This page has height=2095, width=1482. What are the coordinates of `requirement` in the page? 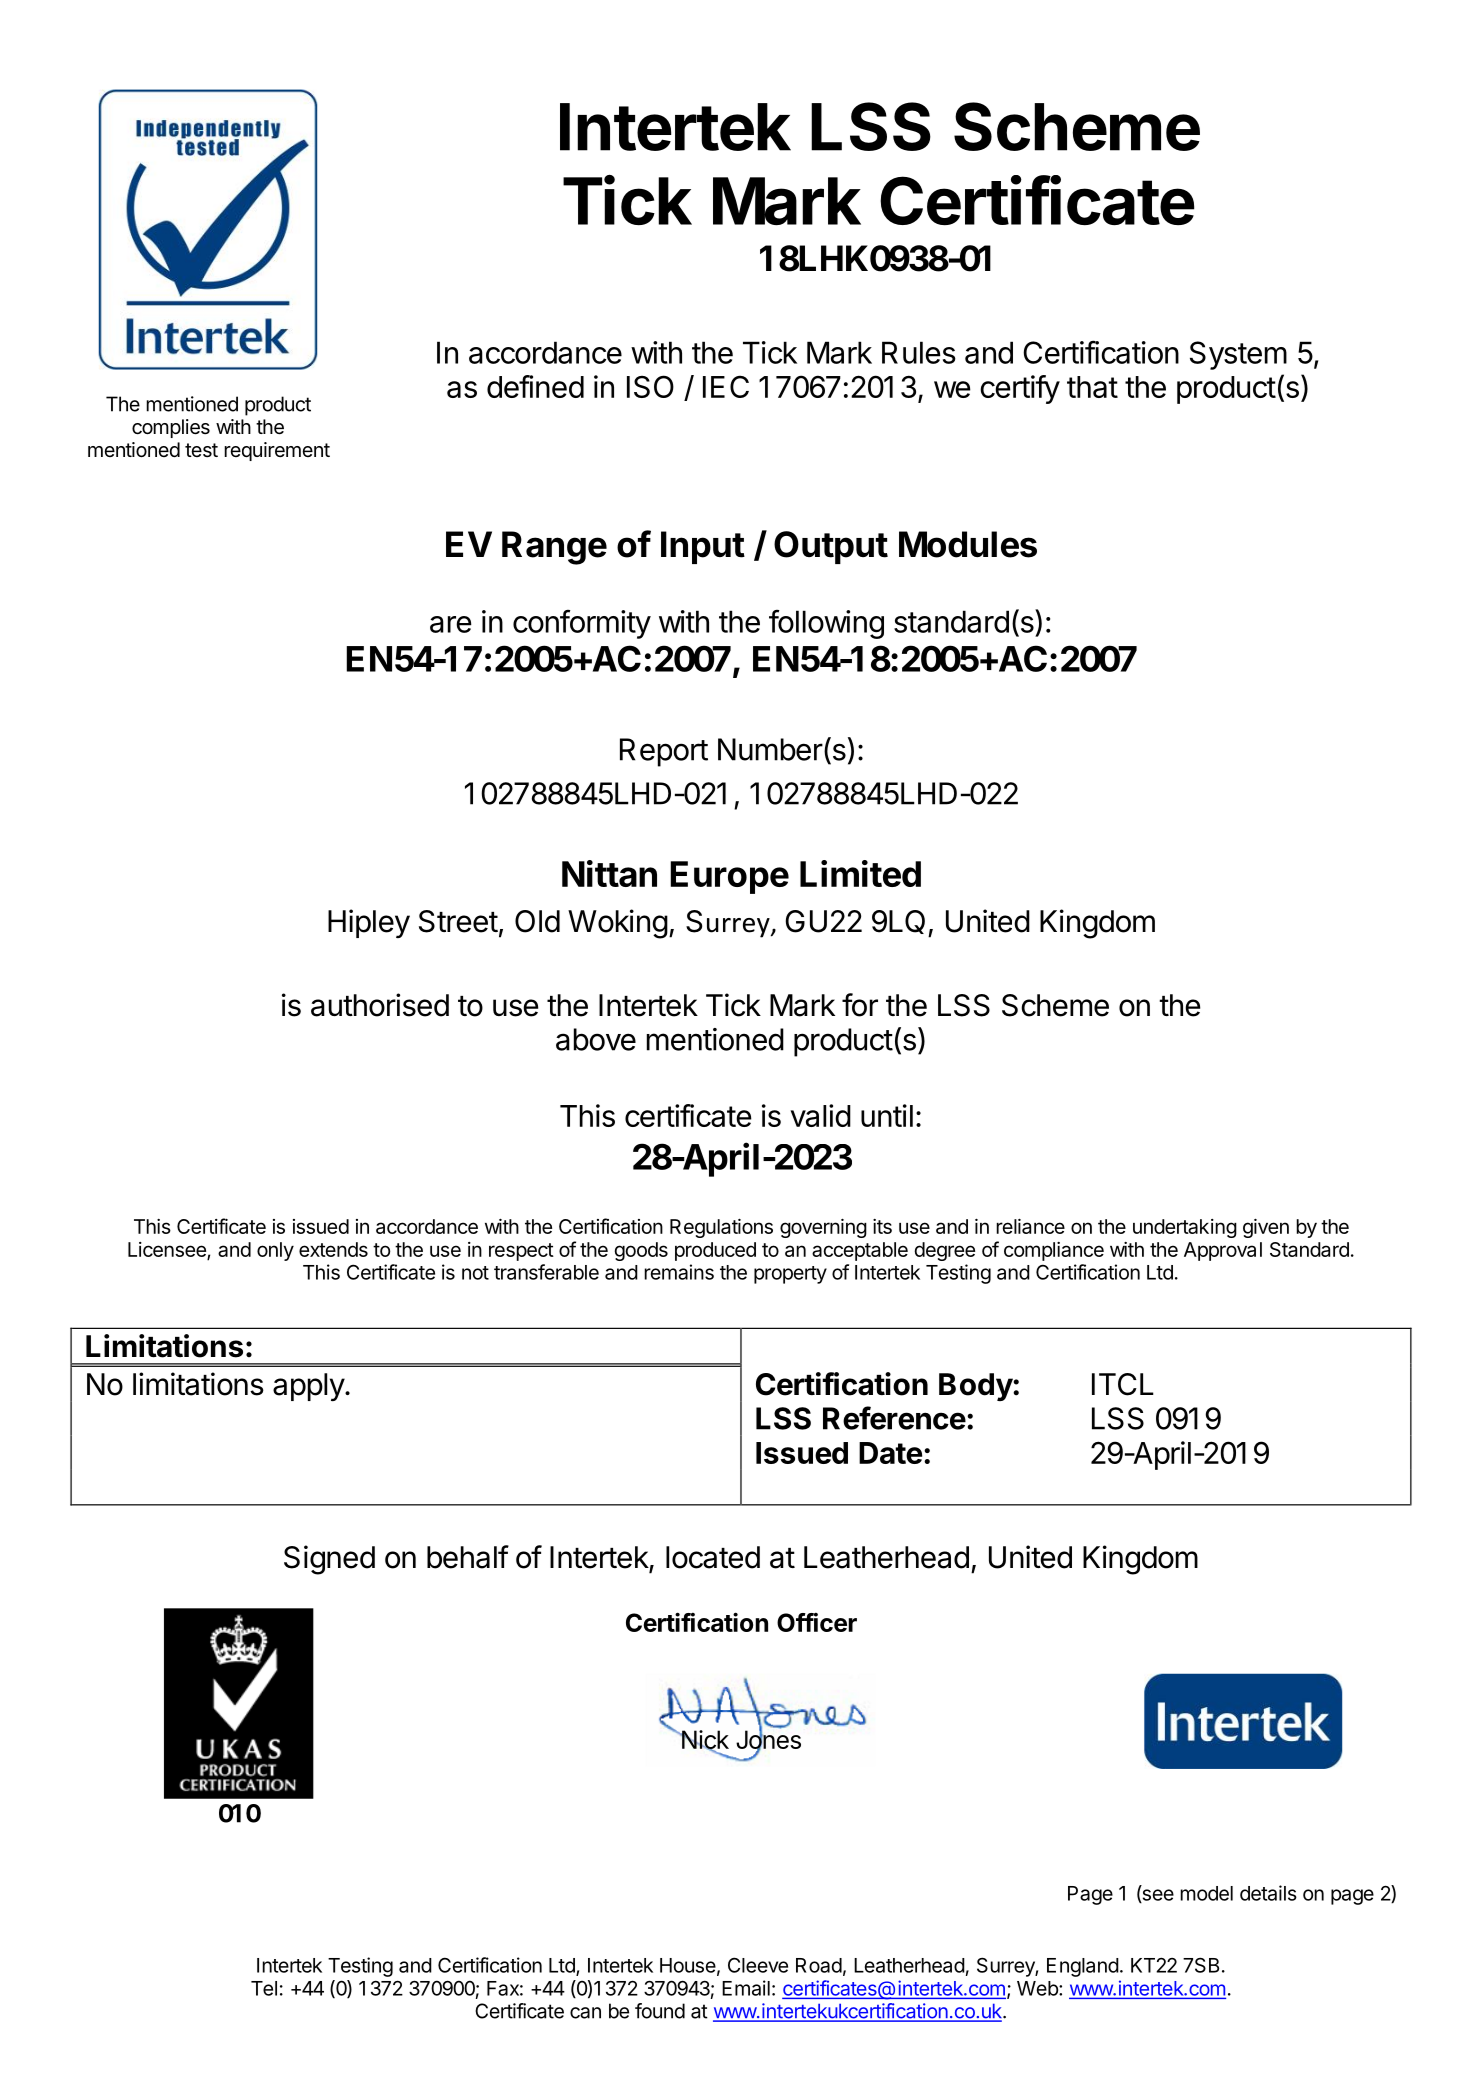 It's located at (277, 451).
